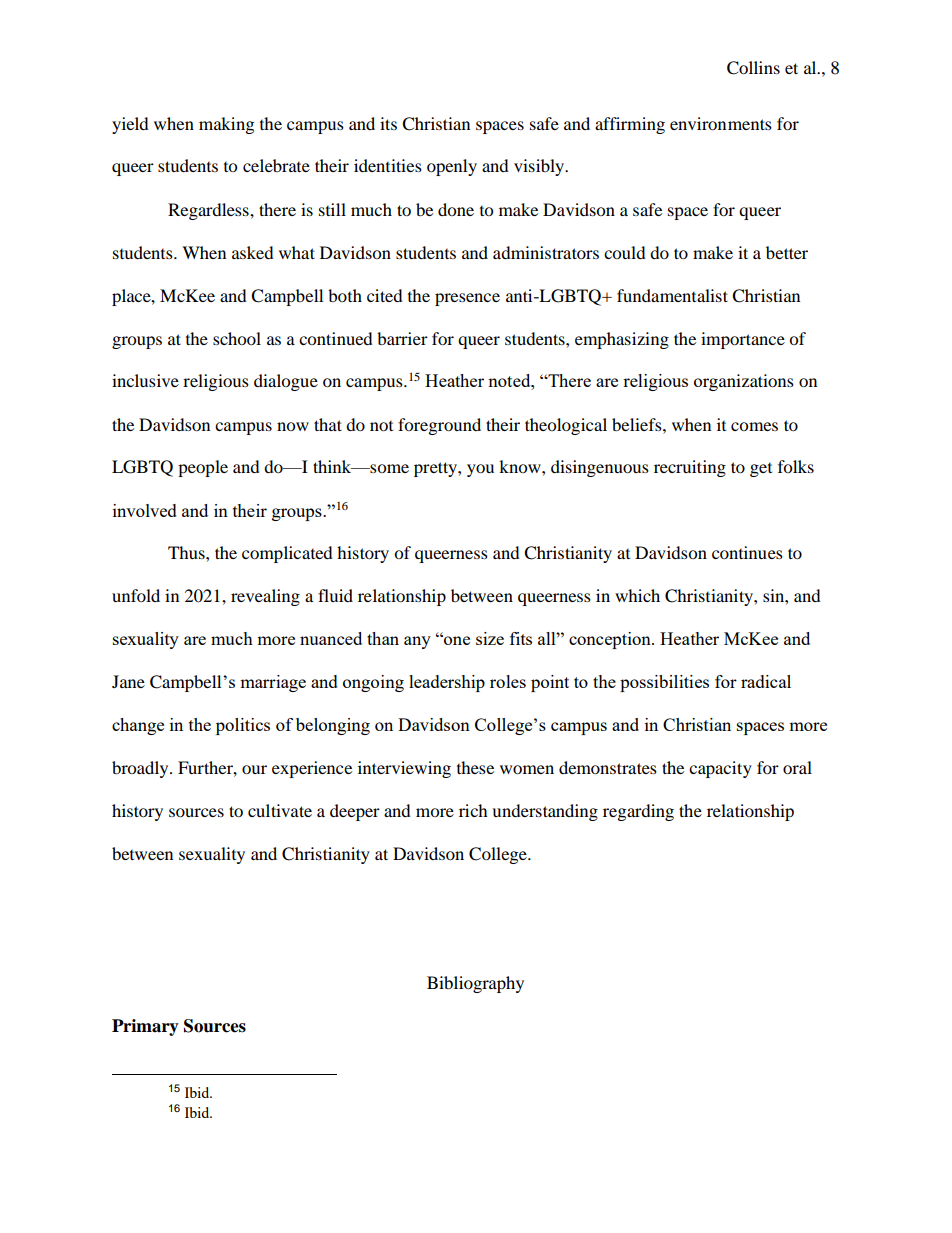 This document has height=1233, width=952. I want to click on continues, so click(747, 552).
